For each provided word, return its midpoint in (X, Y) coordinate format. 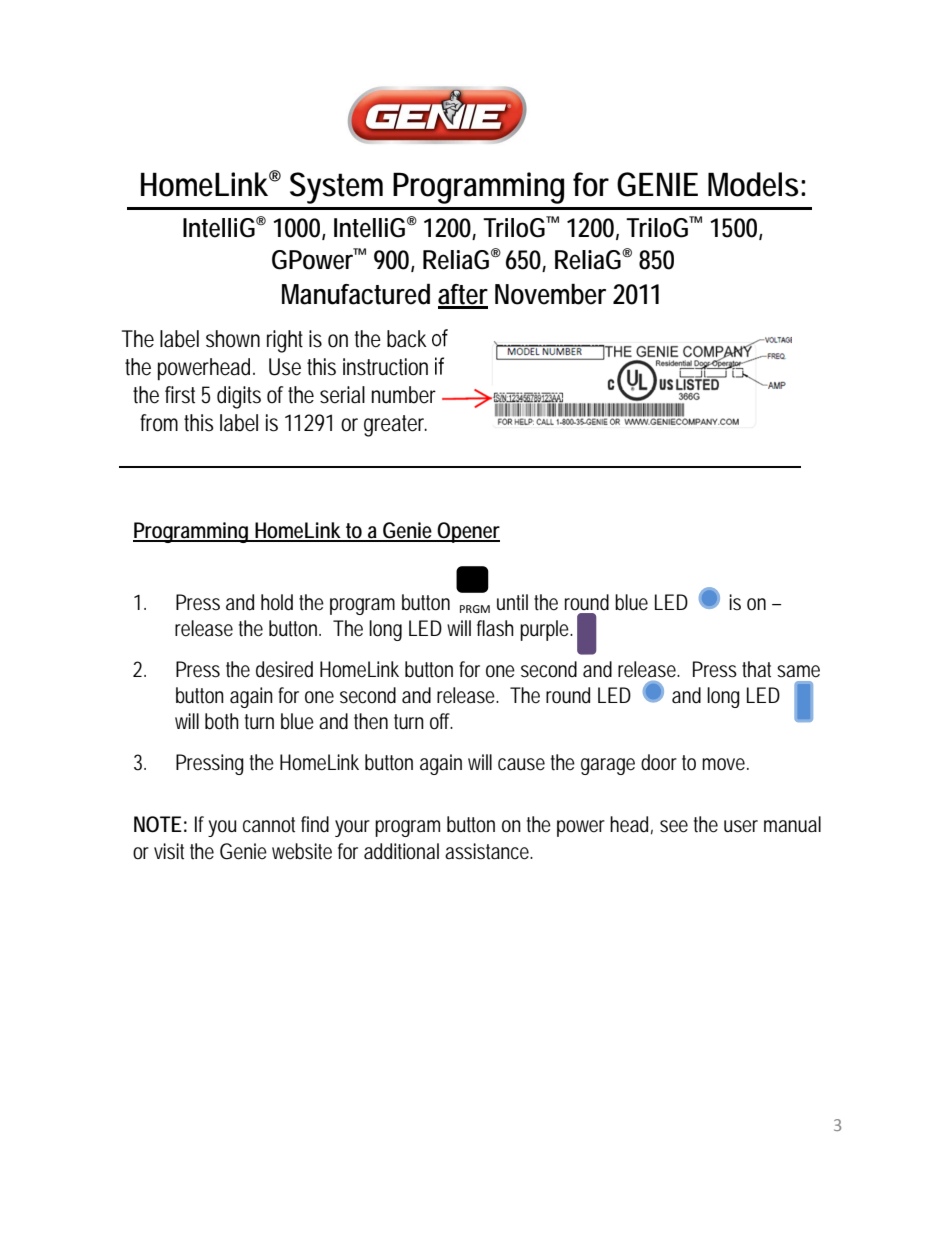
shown (233, 339)
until (512, 602)
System (336, 188)
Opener (468, 532)
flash (495, 628)
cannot (269, 825)
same (798, 671)
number (404, 395)
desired (284, 669)
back (407, 339)
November (550, 294)
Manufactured (356, 294)
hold (277, 602)
